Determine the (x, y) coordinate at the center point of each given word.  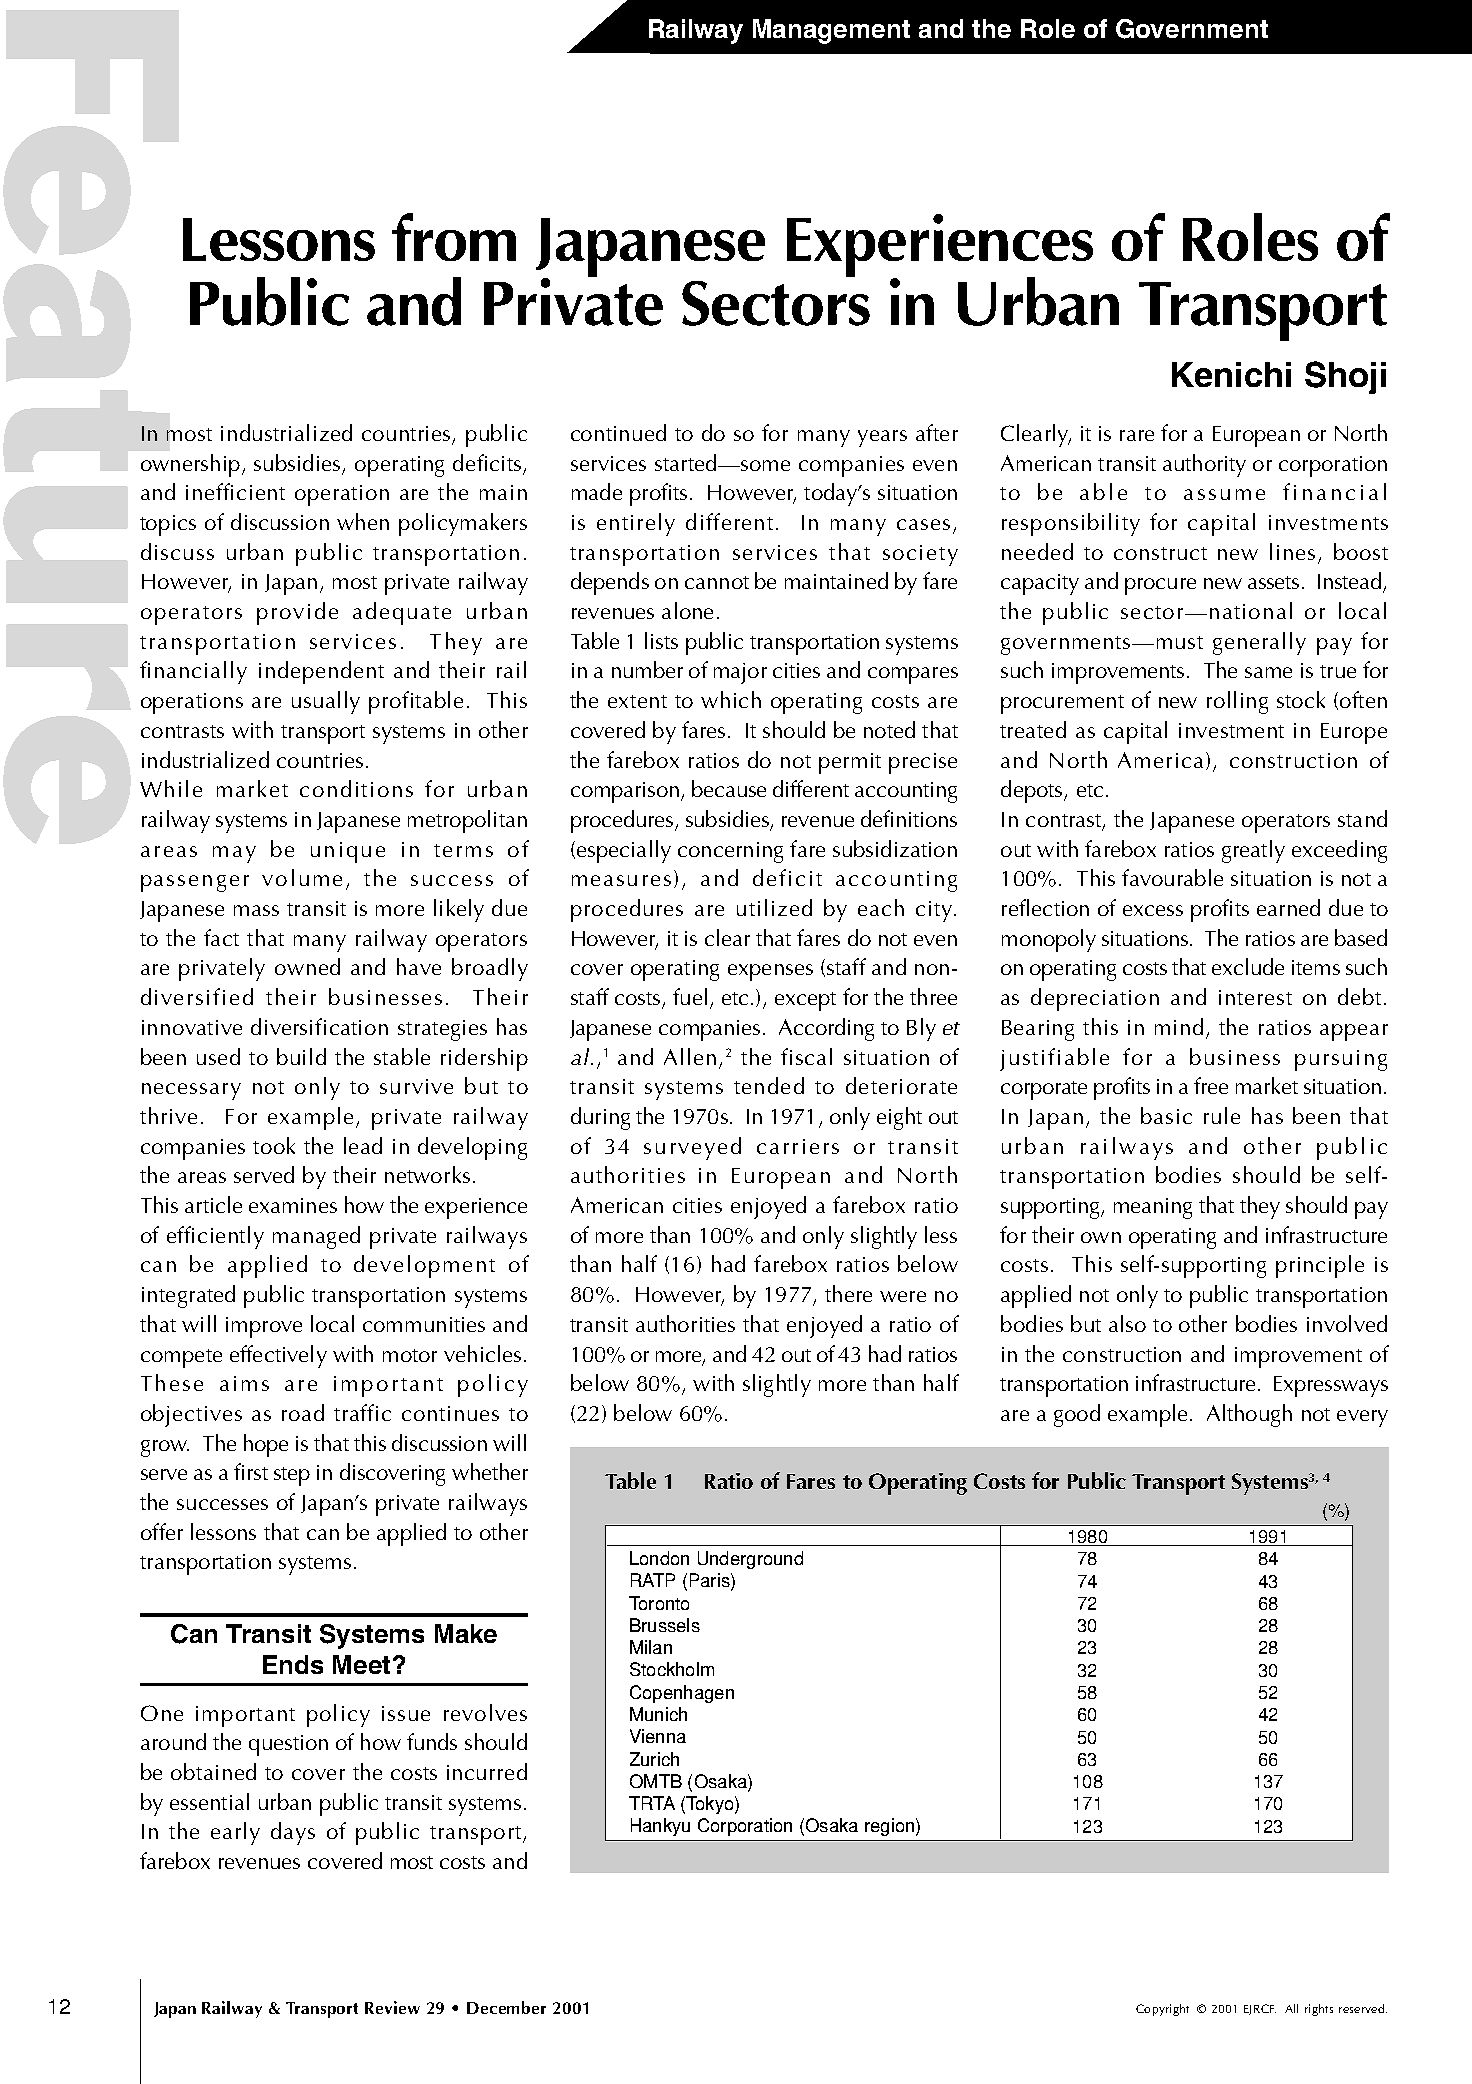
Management (831, 31)
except (805, 1001)
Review (392, 2007)
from (454, 237)
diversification (319, 1026)
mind (1179, 1026)
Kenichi (1231, 374)
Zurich (654, 1759)
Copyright (1162, 2010)
